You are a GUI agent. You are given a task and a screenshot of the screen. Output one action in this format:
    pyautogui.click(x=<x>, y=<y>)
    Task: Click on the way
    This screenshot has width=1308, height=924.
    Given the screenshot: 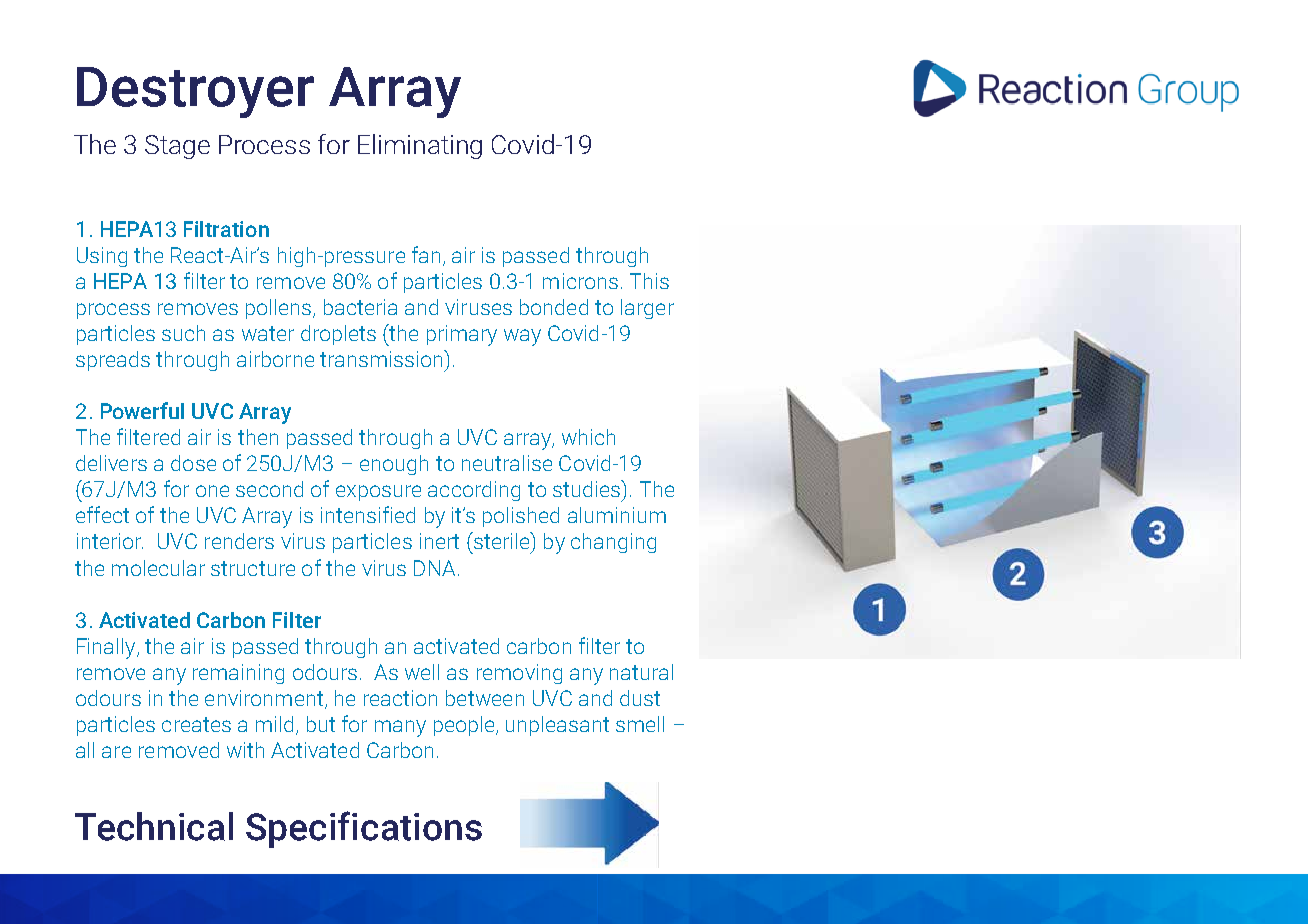 What is the action you would take?
    pyautogui.click(x=522, y=337)
